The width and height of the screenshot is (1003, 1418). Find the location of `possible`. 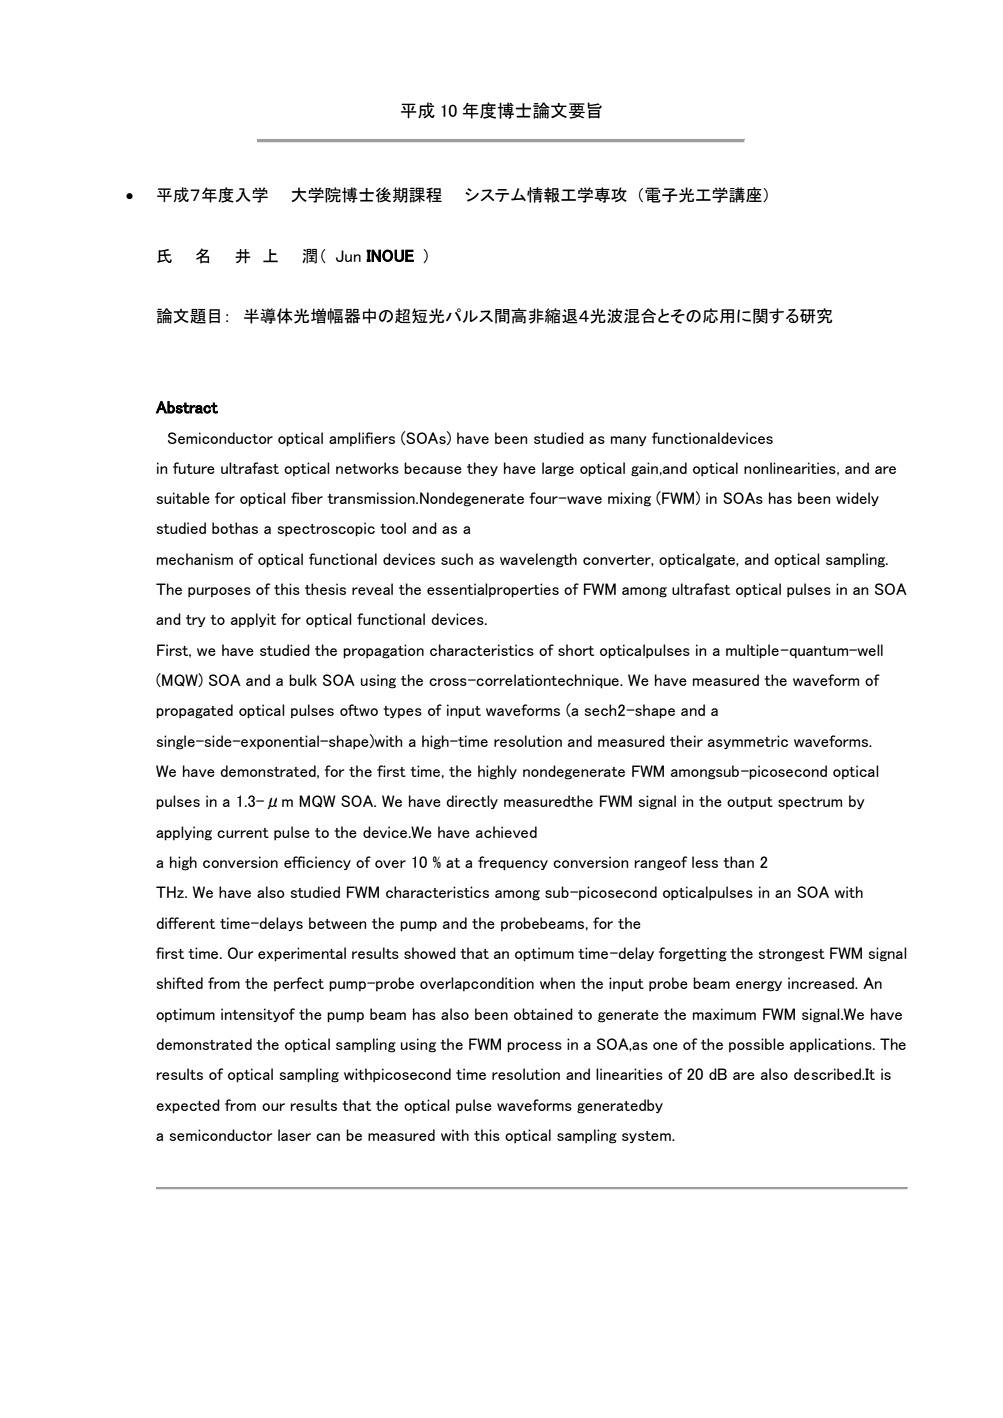

possible is located at coordinates (756, 1045).
